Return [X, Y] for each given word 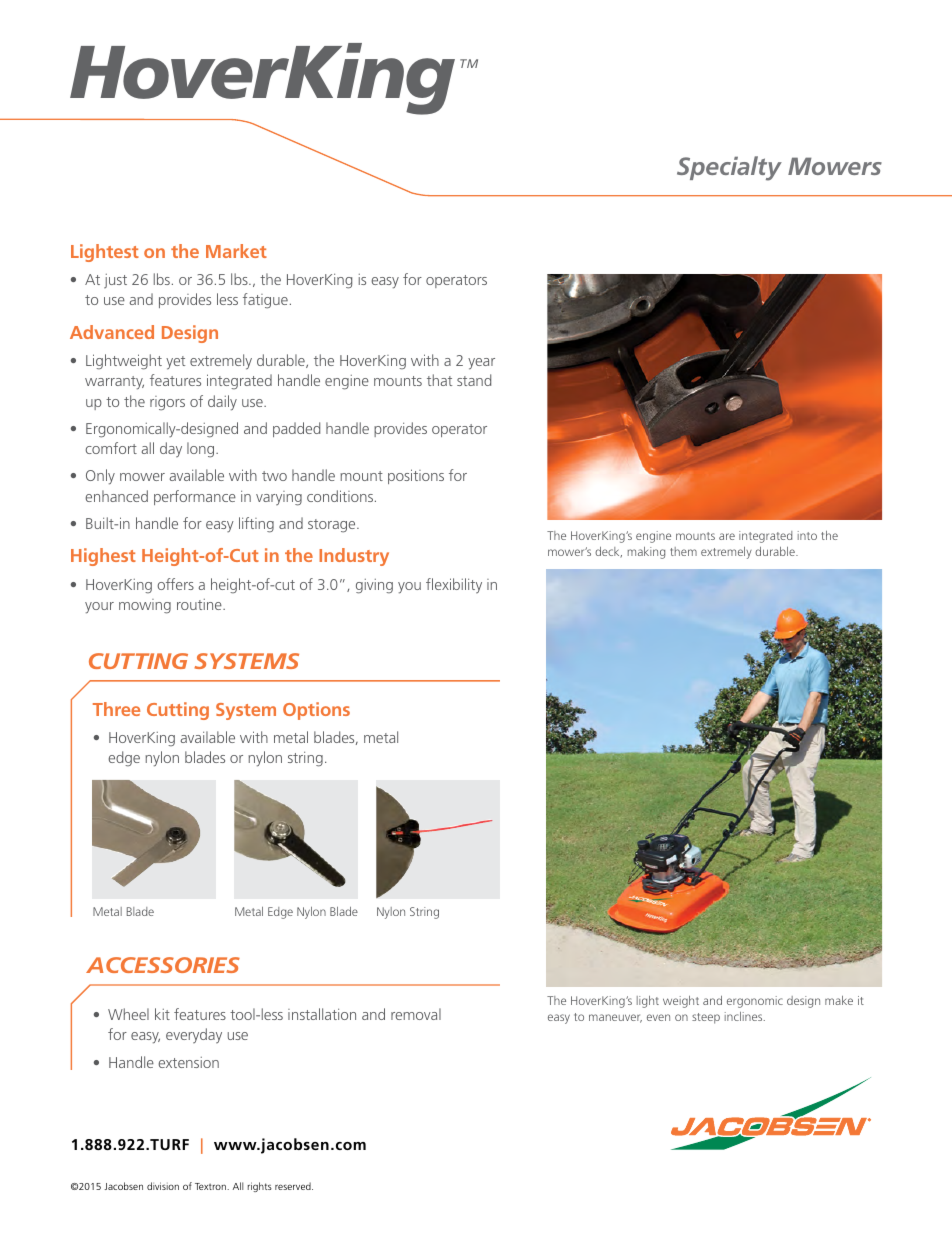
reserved [294, 1186]
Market [236, 251]
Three [116, 709]
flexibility [454, 585]
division [163, 1186]
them [683, 551]
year [481, 364]
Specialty [729, 168]
